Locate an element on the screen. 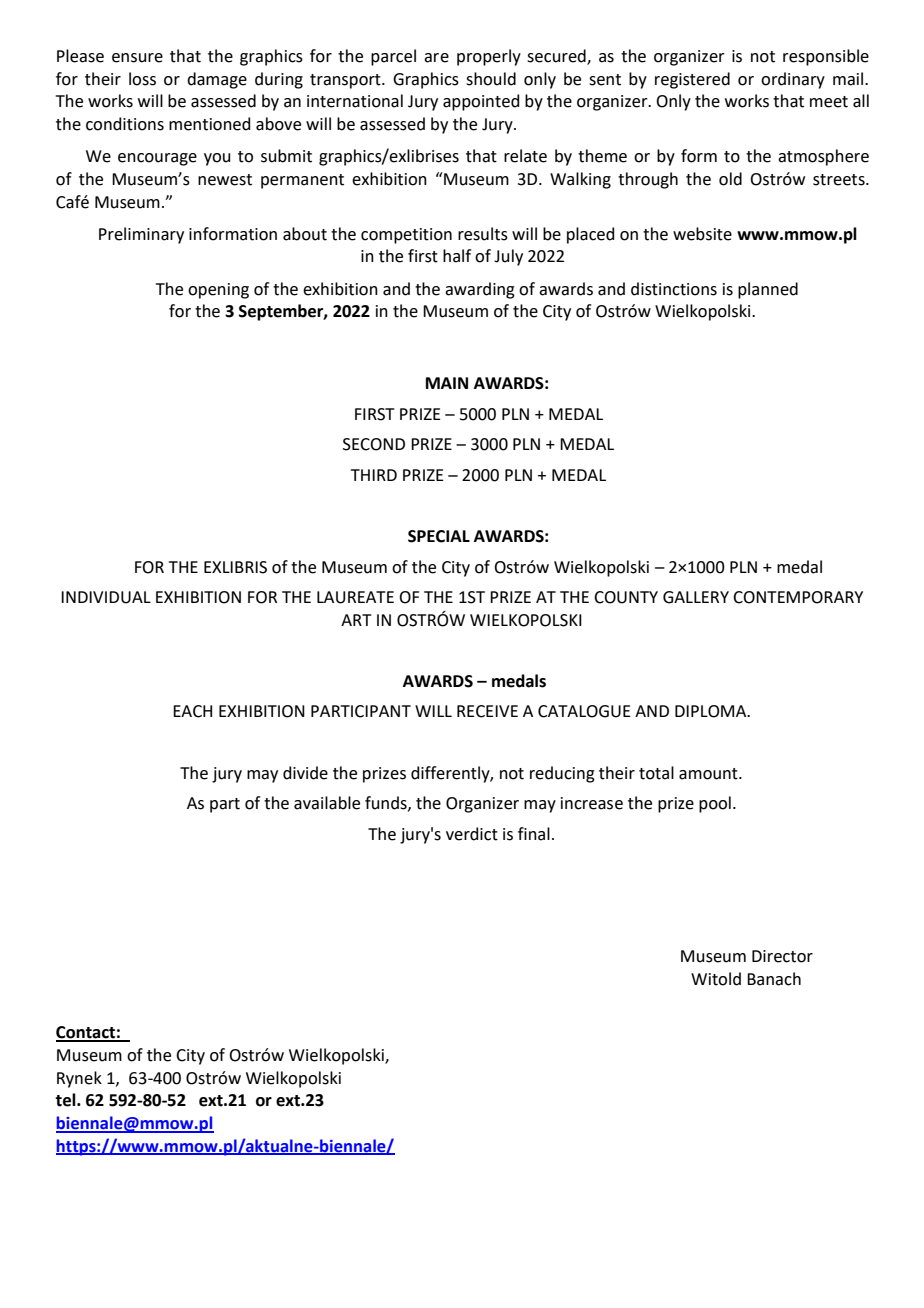 The height and width of the screenshot is (1308, 924). verdict is located at coordinates (472, 834).
